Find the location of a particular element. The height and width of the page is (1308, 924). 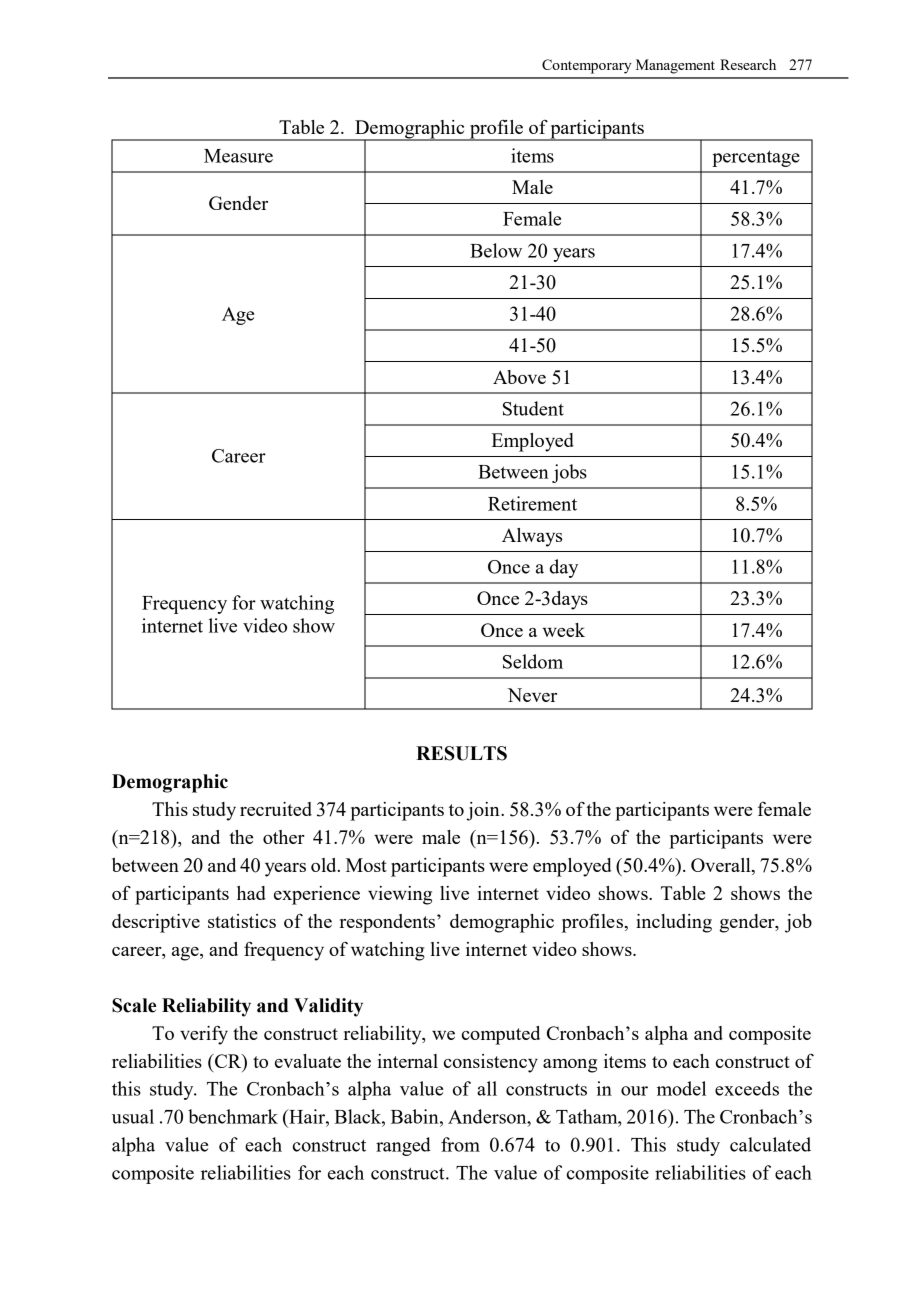

RESULTS is located at coordinates (461, 753).
